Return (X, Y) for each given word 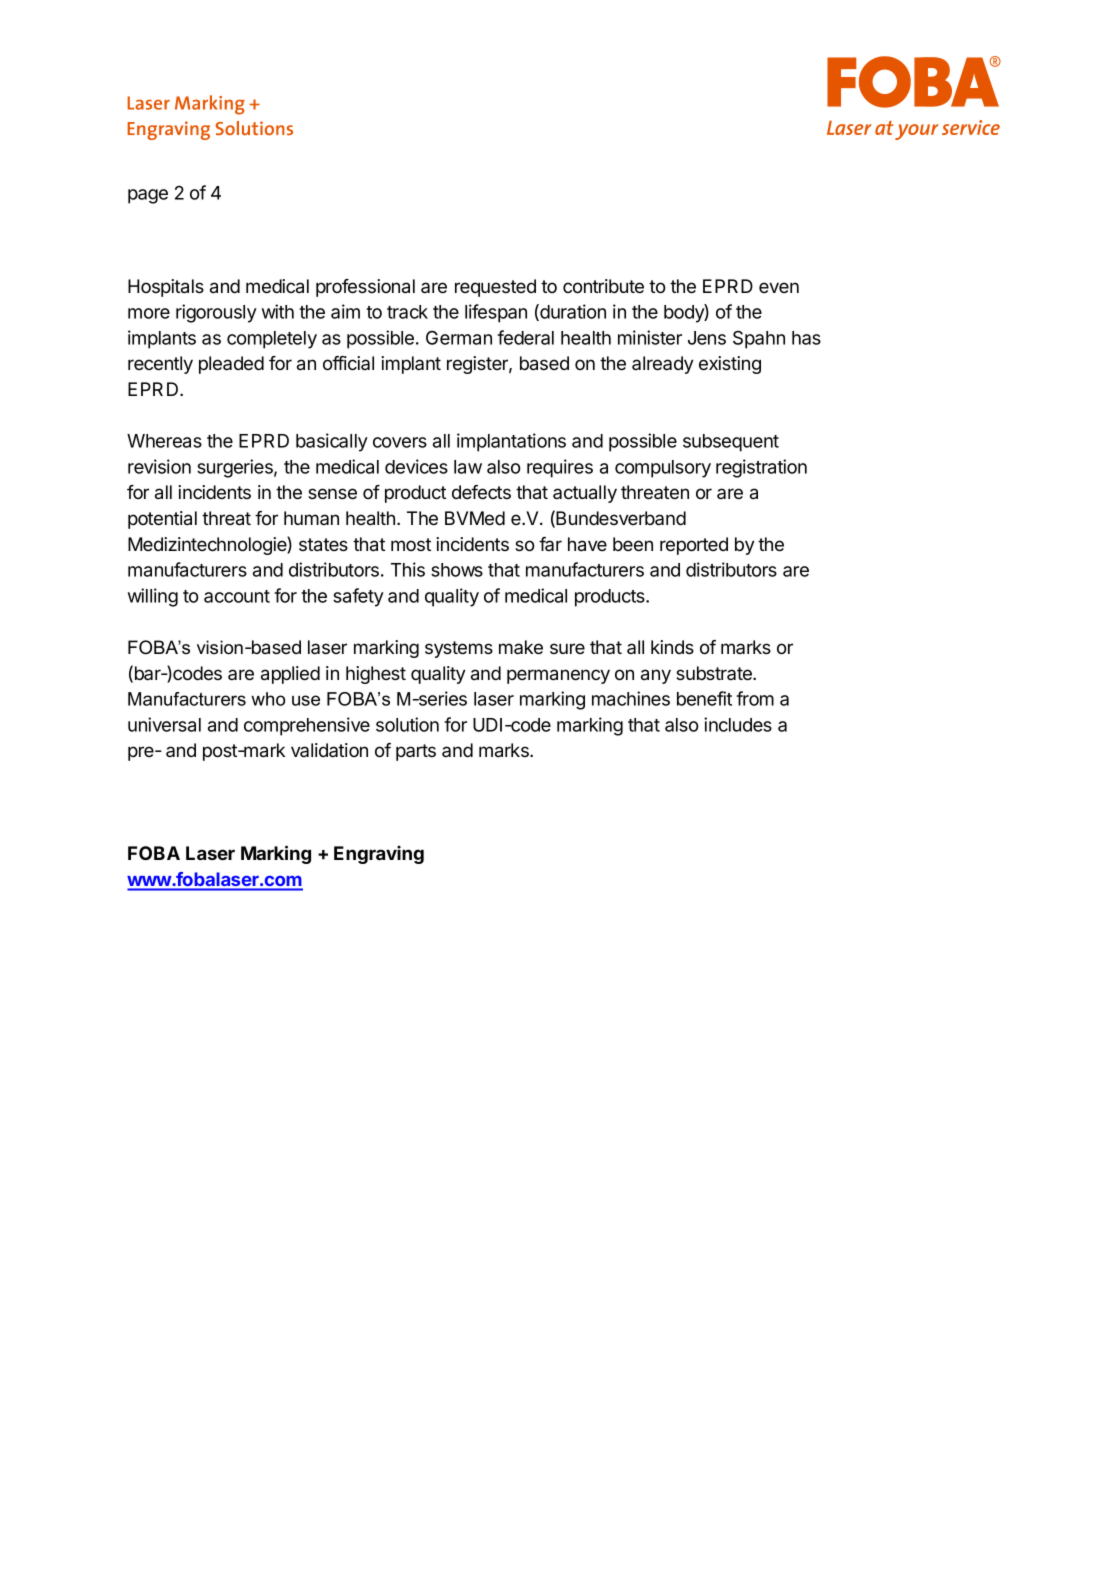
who (268, 699)
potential (162, 520)
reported (694, 546)
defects (481, 492)
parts (416, 752)
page (148, 196)
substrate (715, 673)
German (459, 338)
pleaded (231, 365)
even (779, 287)
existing (730, 365)
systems (459, 649)
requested (495, 288)
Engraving (379, 855)
